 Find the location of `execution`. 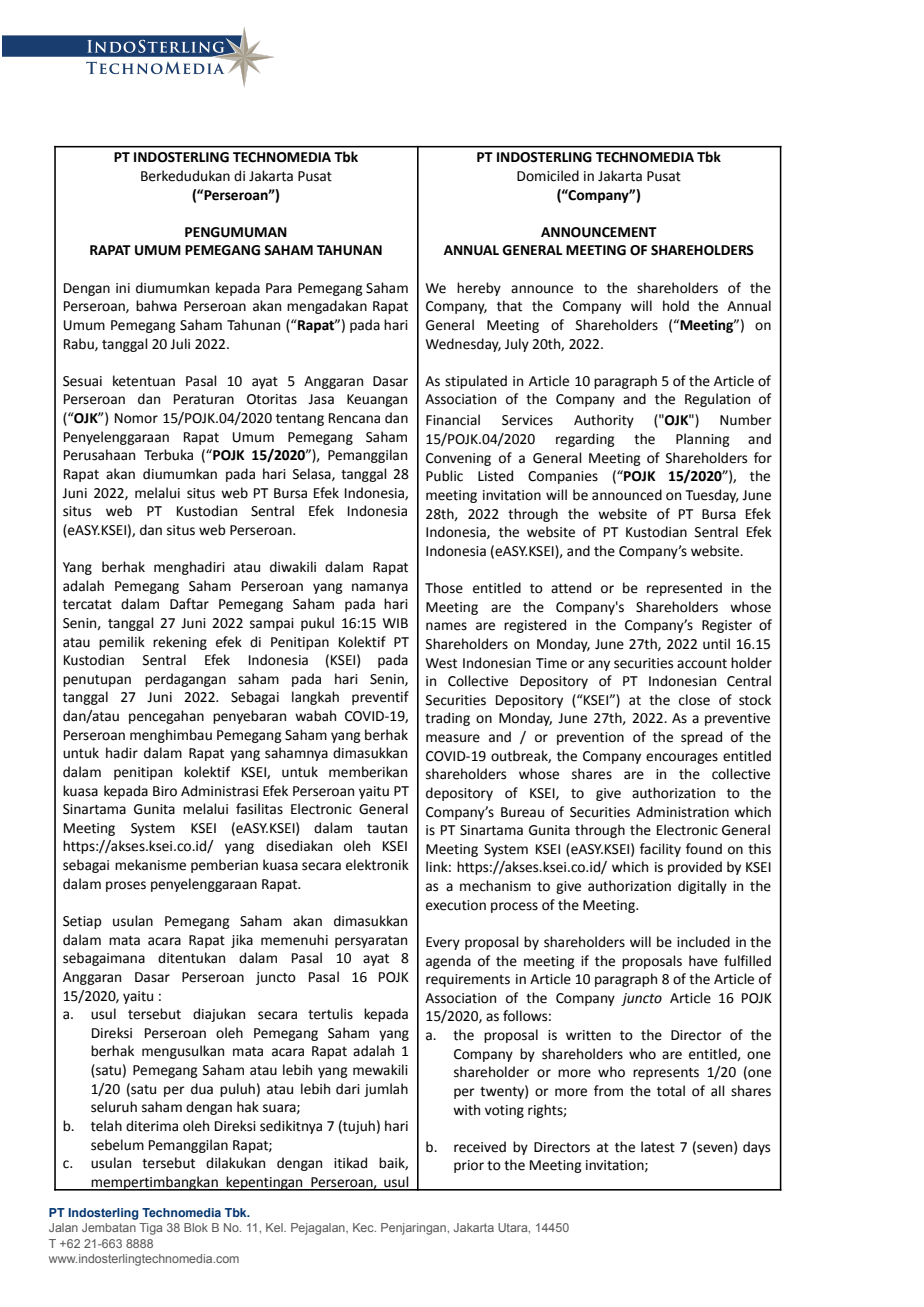

execution is located at coordinates (456, 905).
